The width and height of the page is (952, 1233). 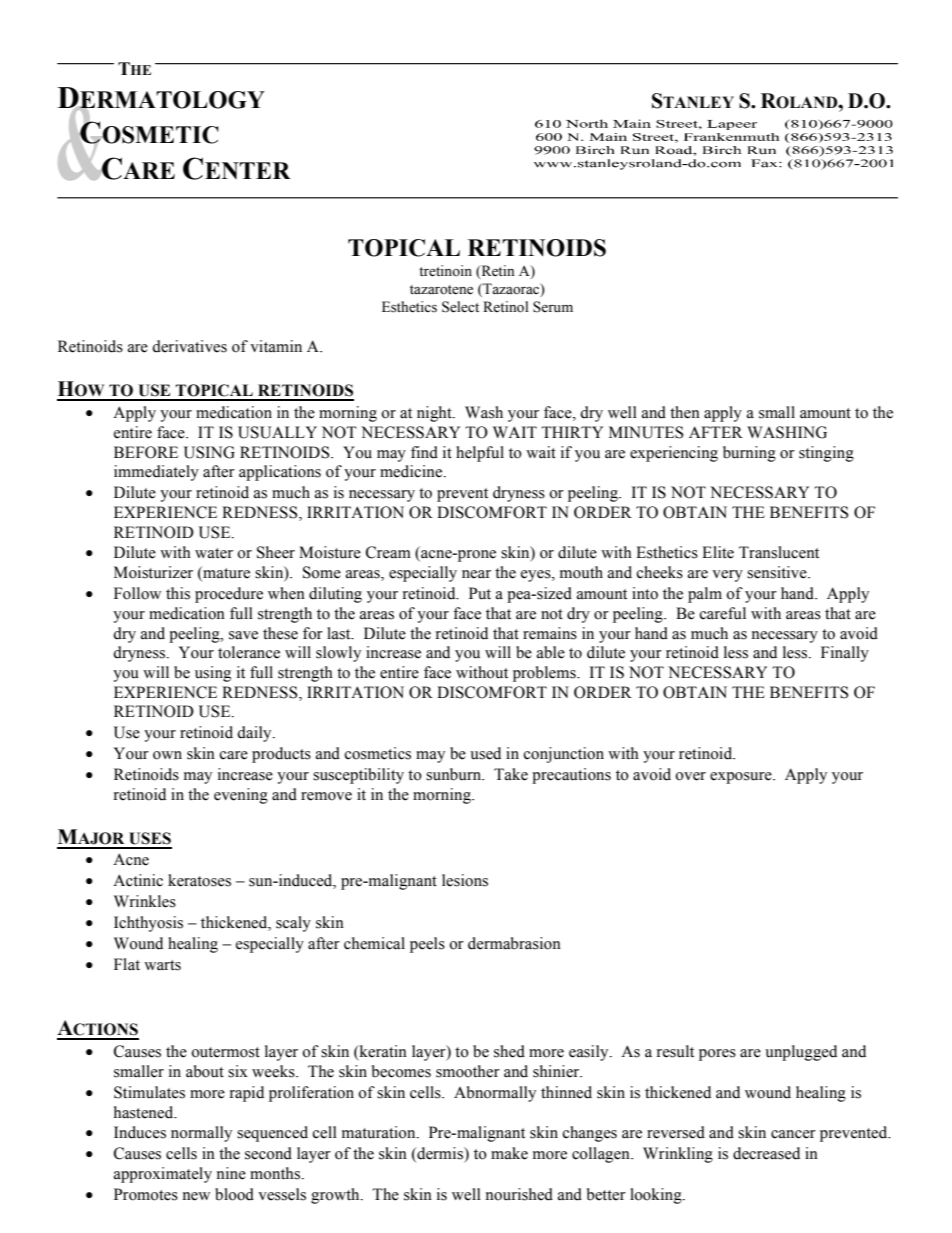 What do you see at coordinates (229, 595) in the page?
I see `procedure` at bounding box center [229, 595].
